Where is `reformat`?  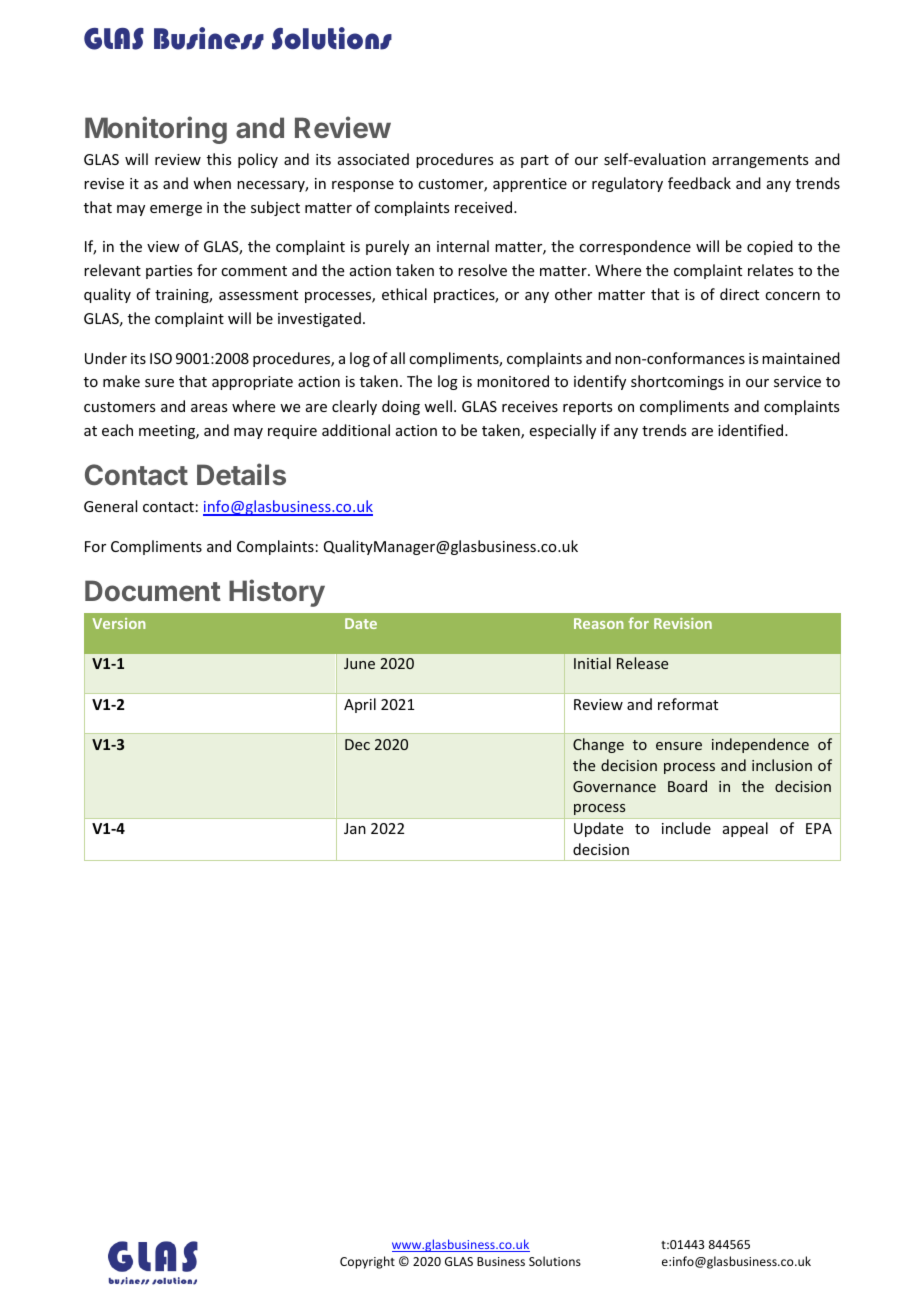 reformat is located at coordinates (688, 704).
